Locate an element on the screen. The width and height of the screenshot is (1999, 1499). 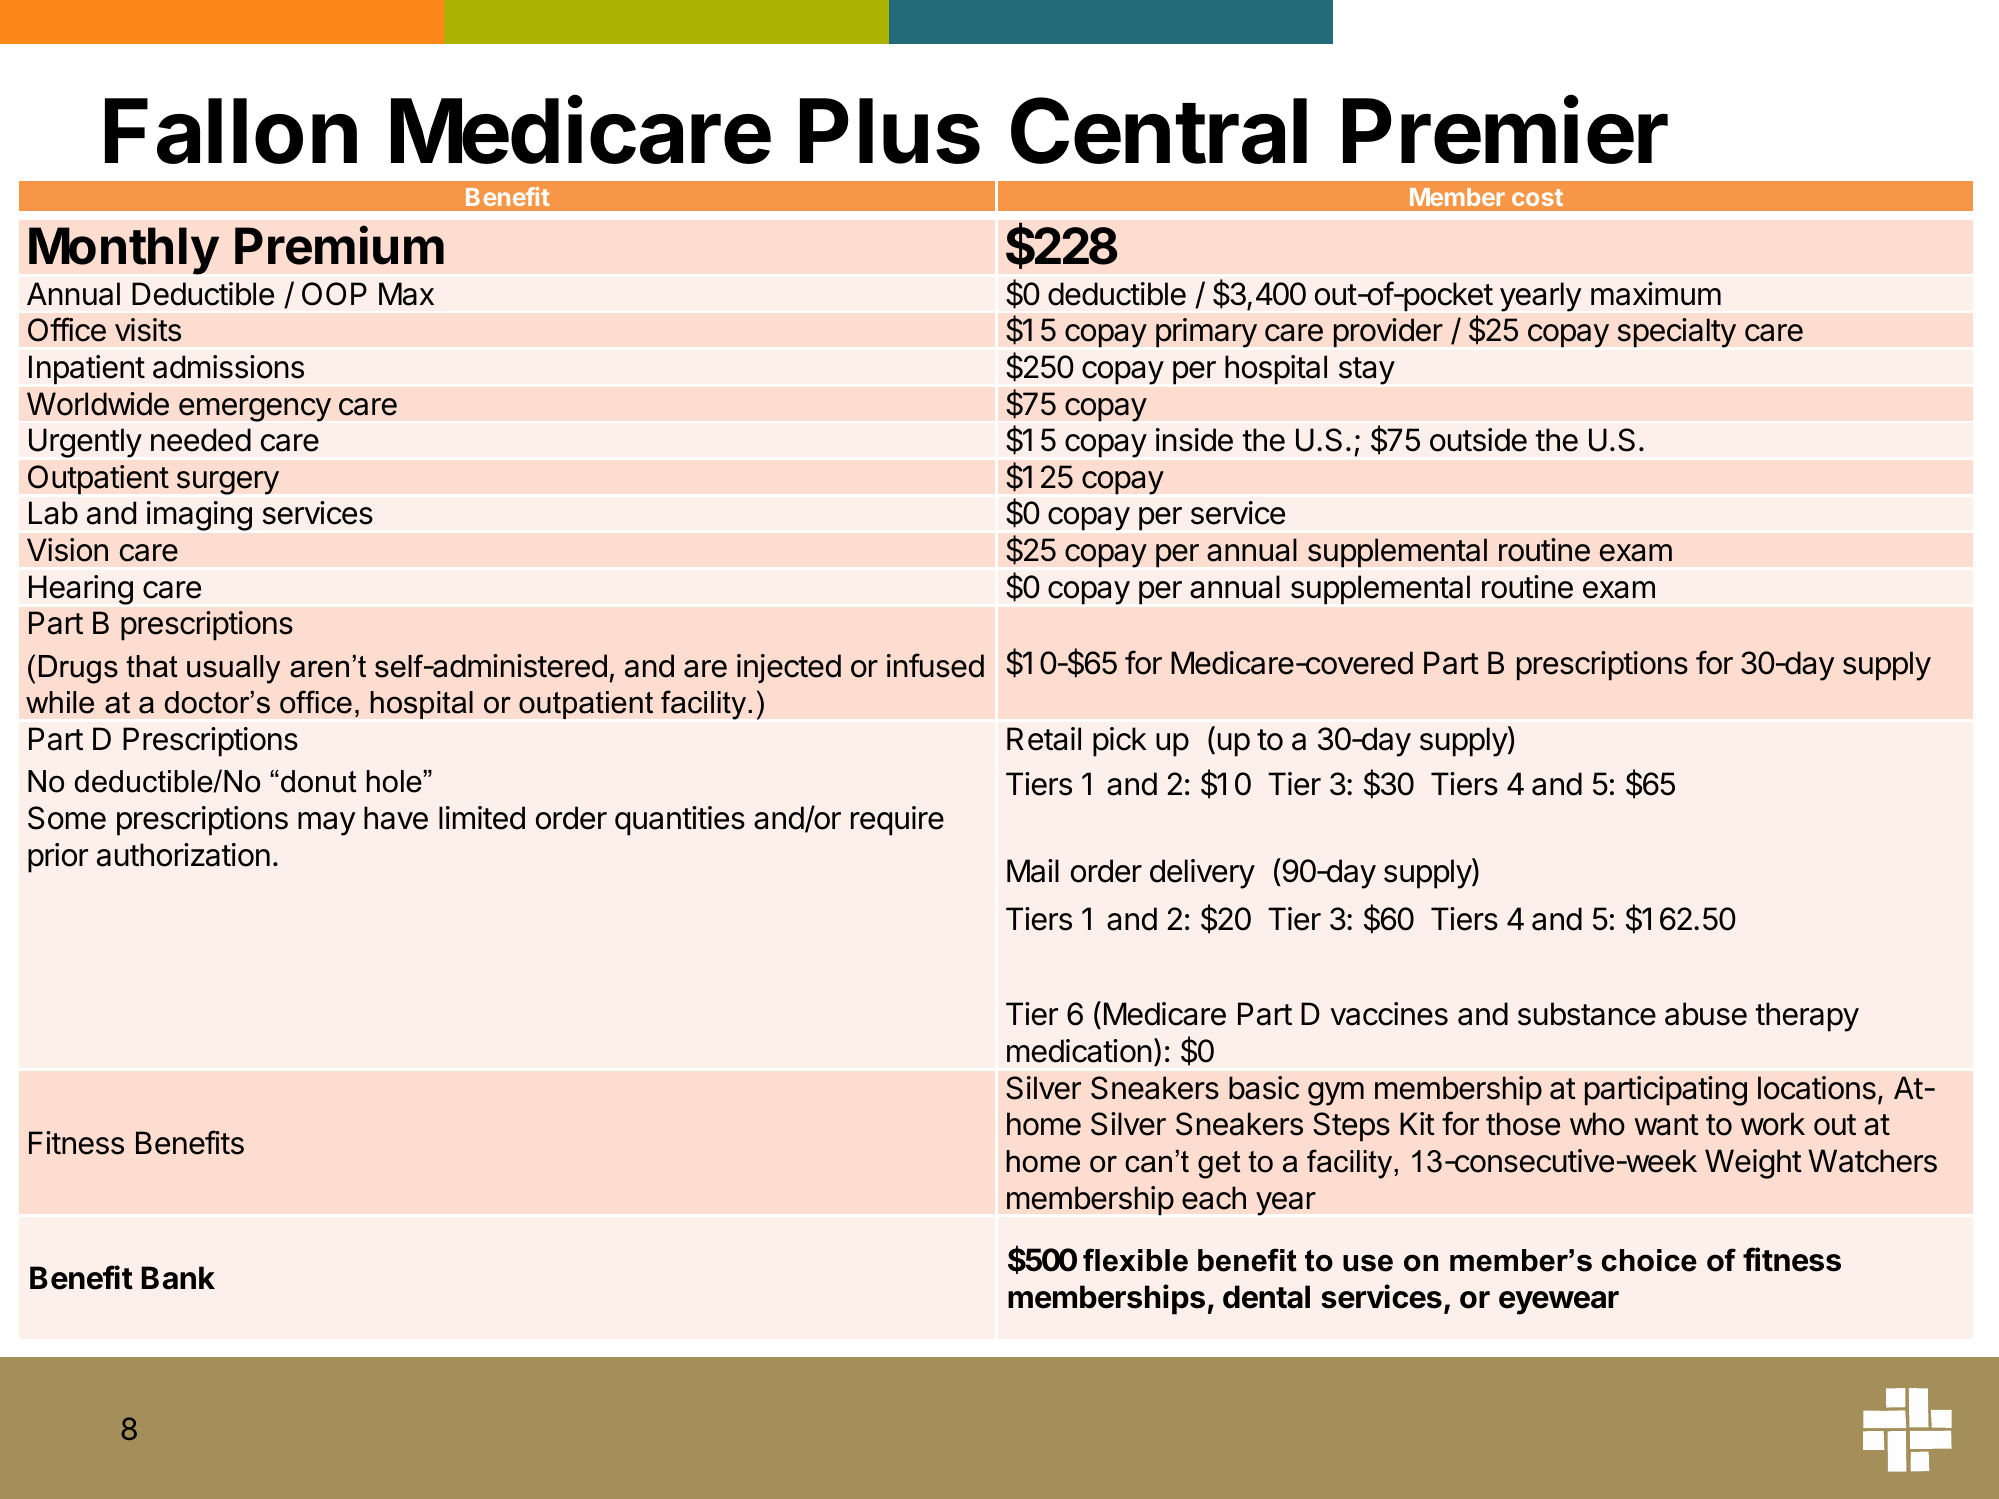
cost is located at coordinates (1537, 197).
